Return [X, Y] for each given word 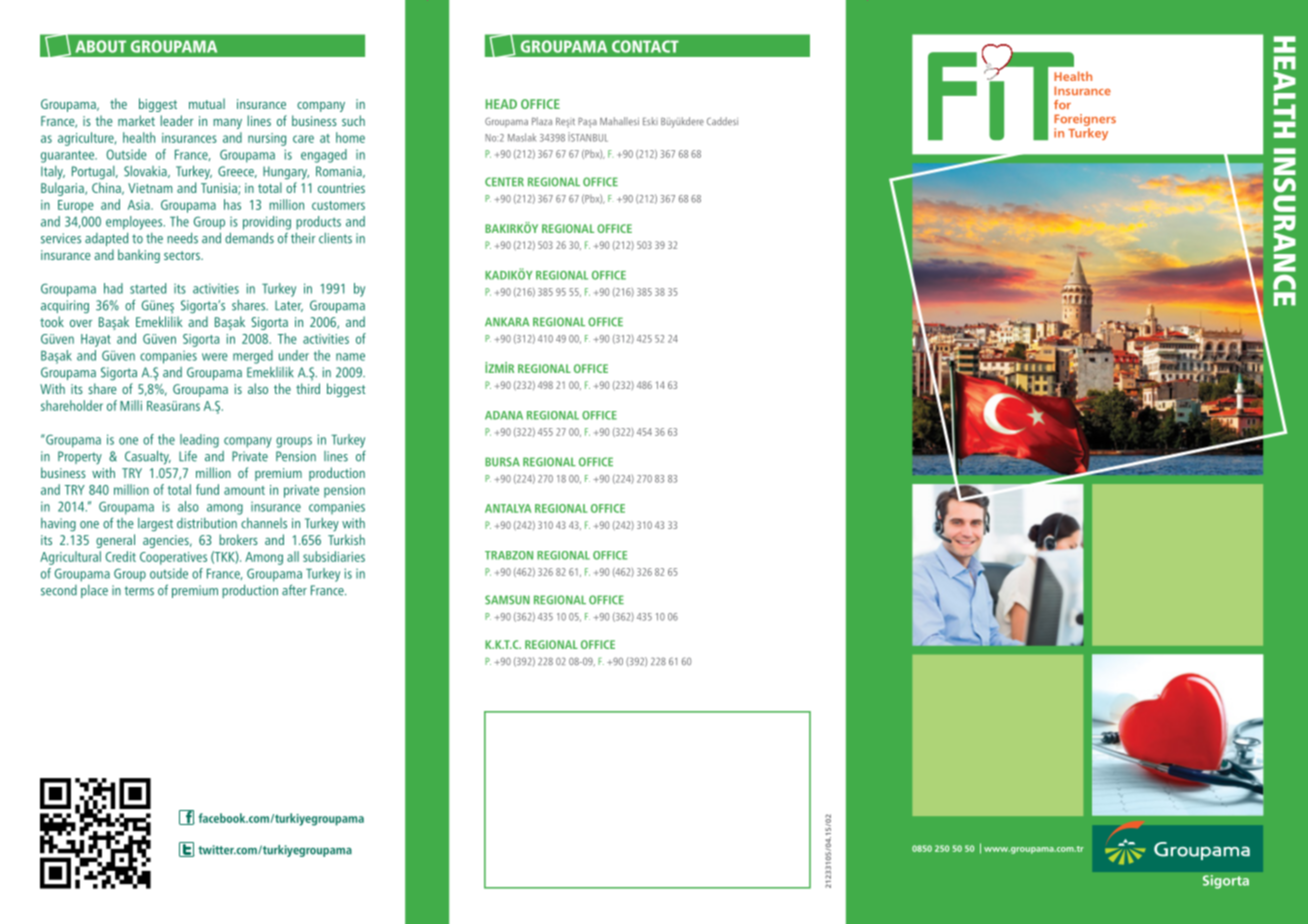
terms [139, 591]
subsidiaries [334, 556]
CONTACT [645, 46]
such [353, 120]
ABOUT [100, 46]
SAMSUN [507, 600]
